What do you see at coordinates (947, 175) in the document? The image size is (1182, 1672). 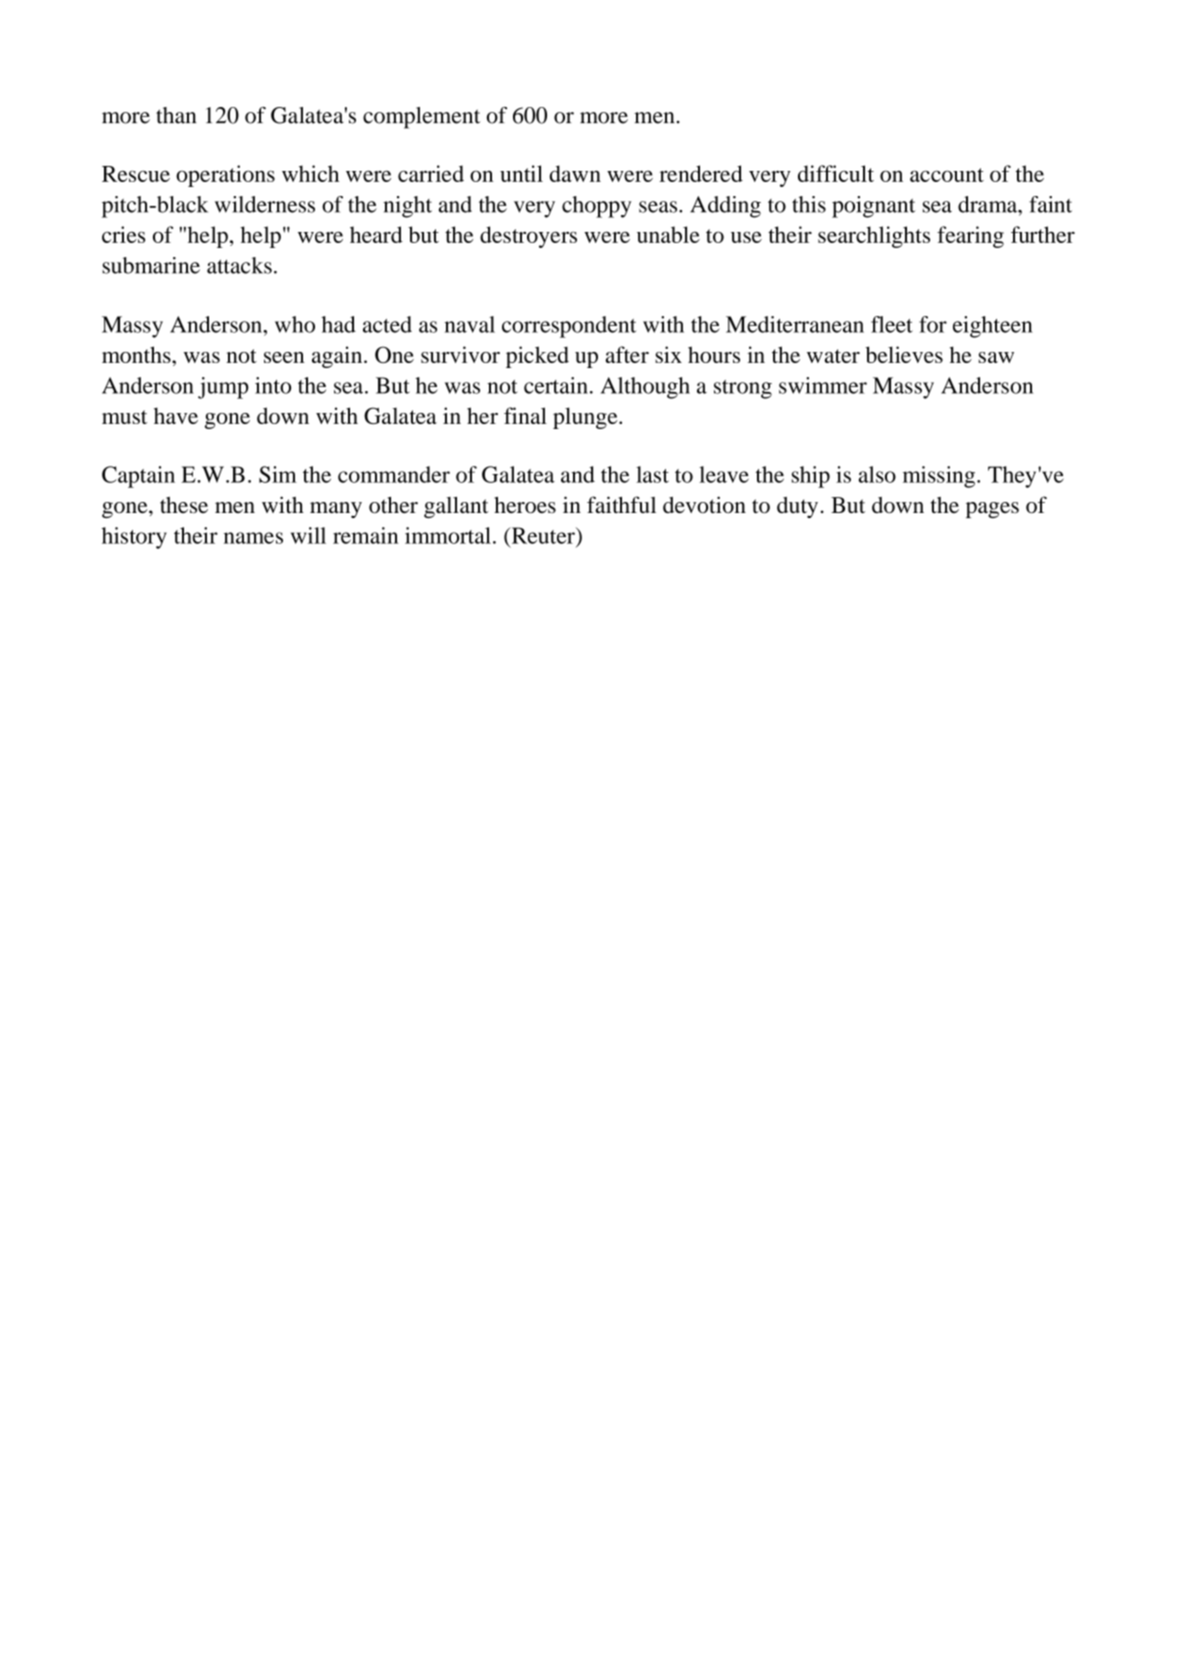 I see `account` at bounding box center [947, 175].
